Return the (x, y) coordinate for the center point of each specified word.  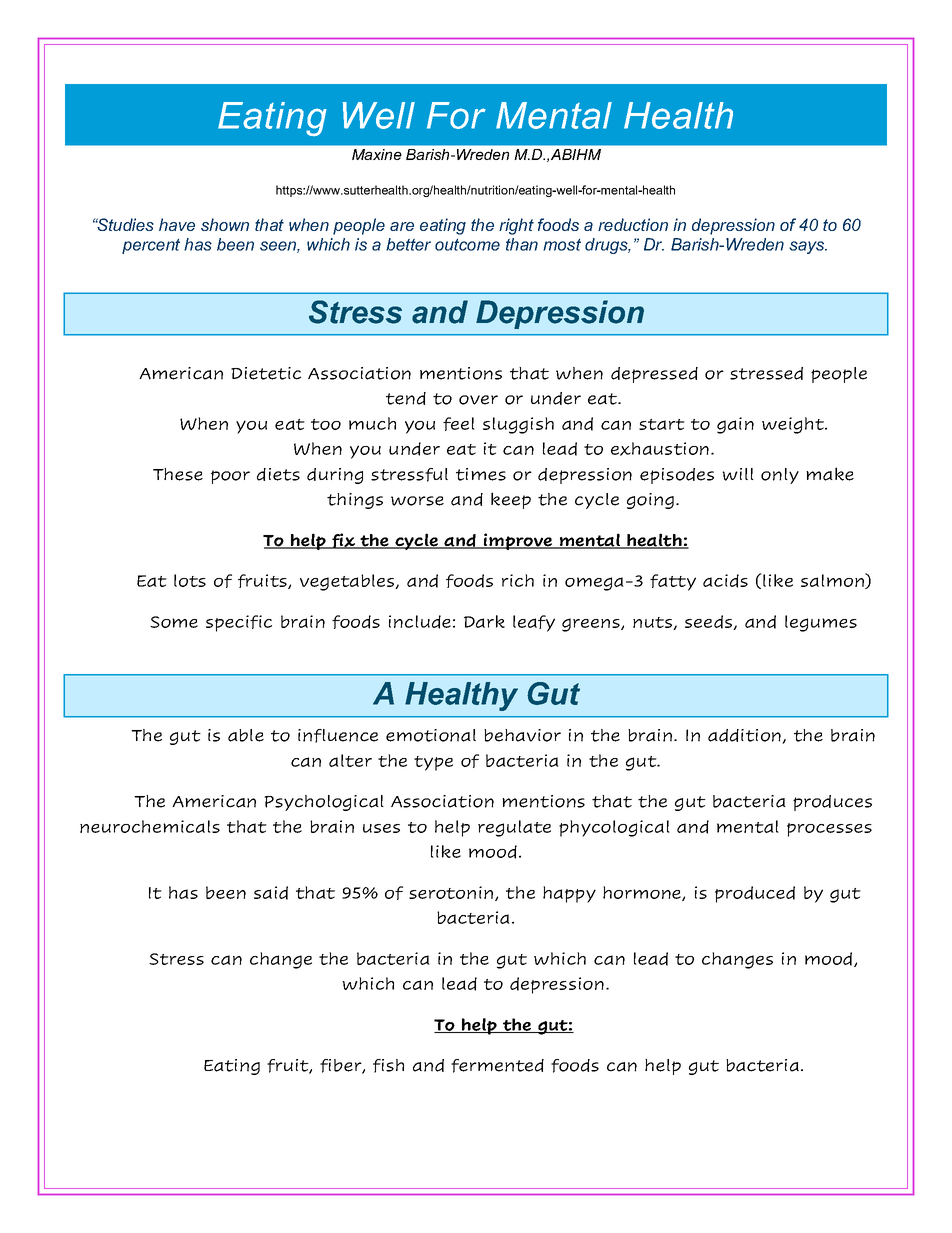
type (433, 763)
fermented (497, 1066)
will (738, 474)
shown (225, 224)
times (481, 474)
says (808, 247)
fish (388, 1066)
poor (230, 477)
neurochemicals (150, 826)
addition (745, 736)
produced (755, 894)
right (516, 226)
